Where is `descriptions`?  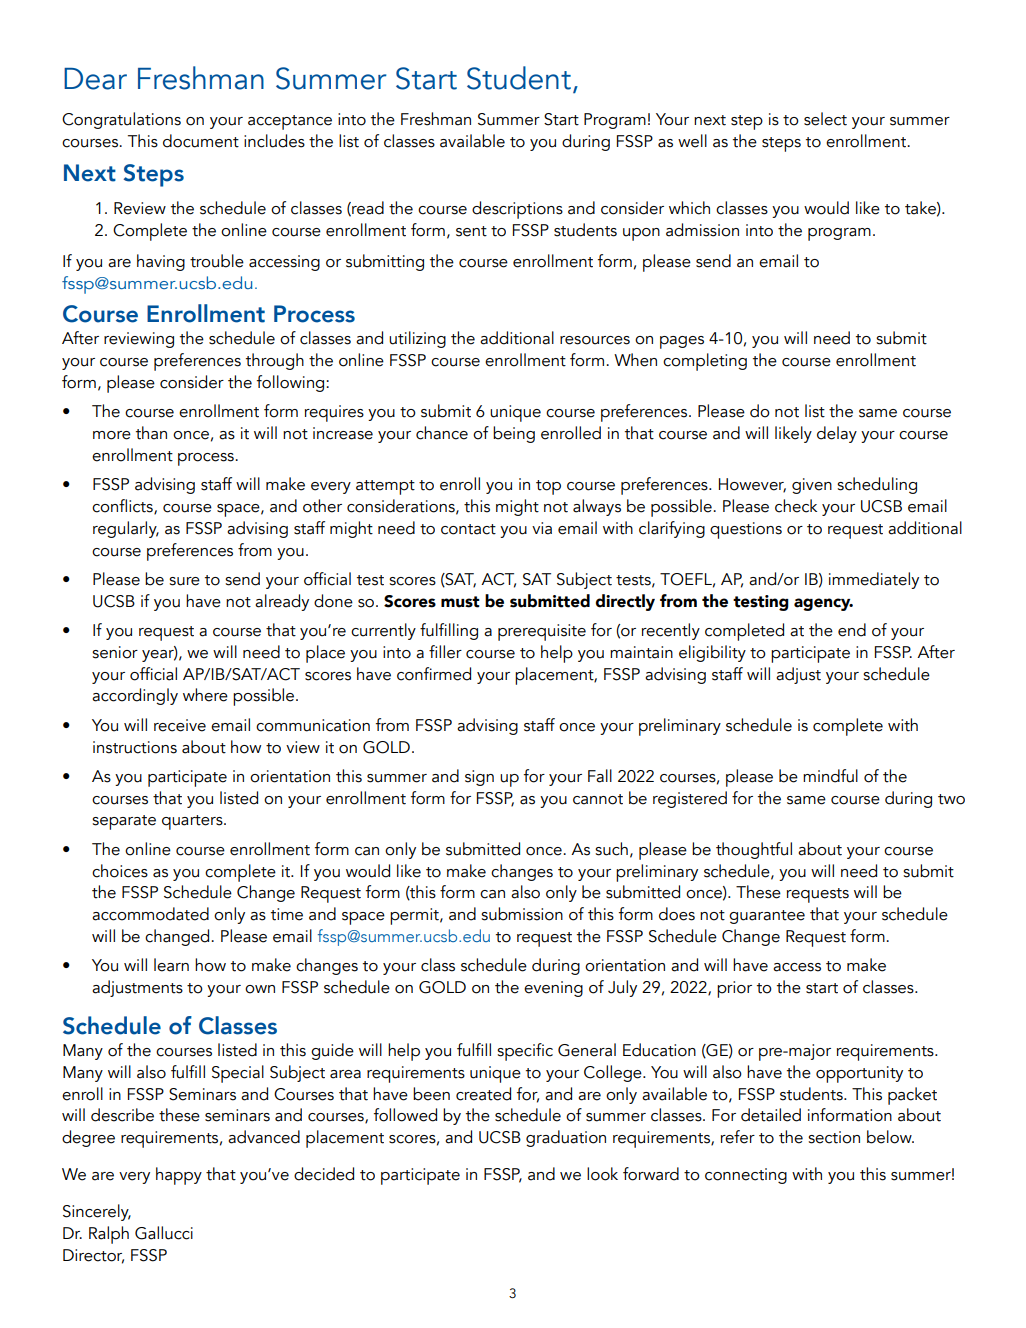 descriptions is located at coordinates (517, 210).
